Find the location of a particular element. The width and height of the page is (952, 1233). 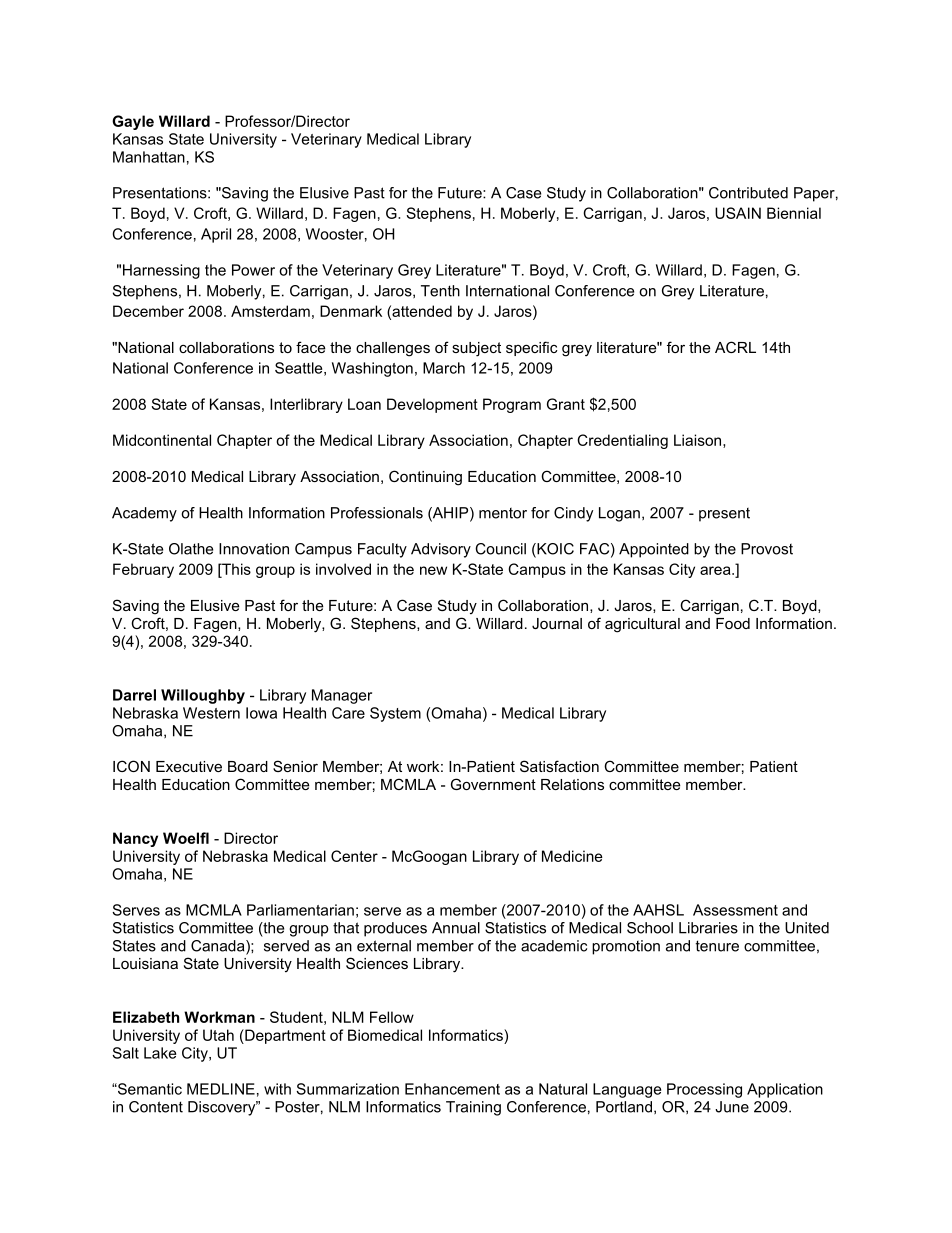

new is located at coordinates (433, 570).
